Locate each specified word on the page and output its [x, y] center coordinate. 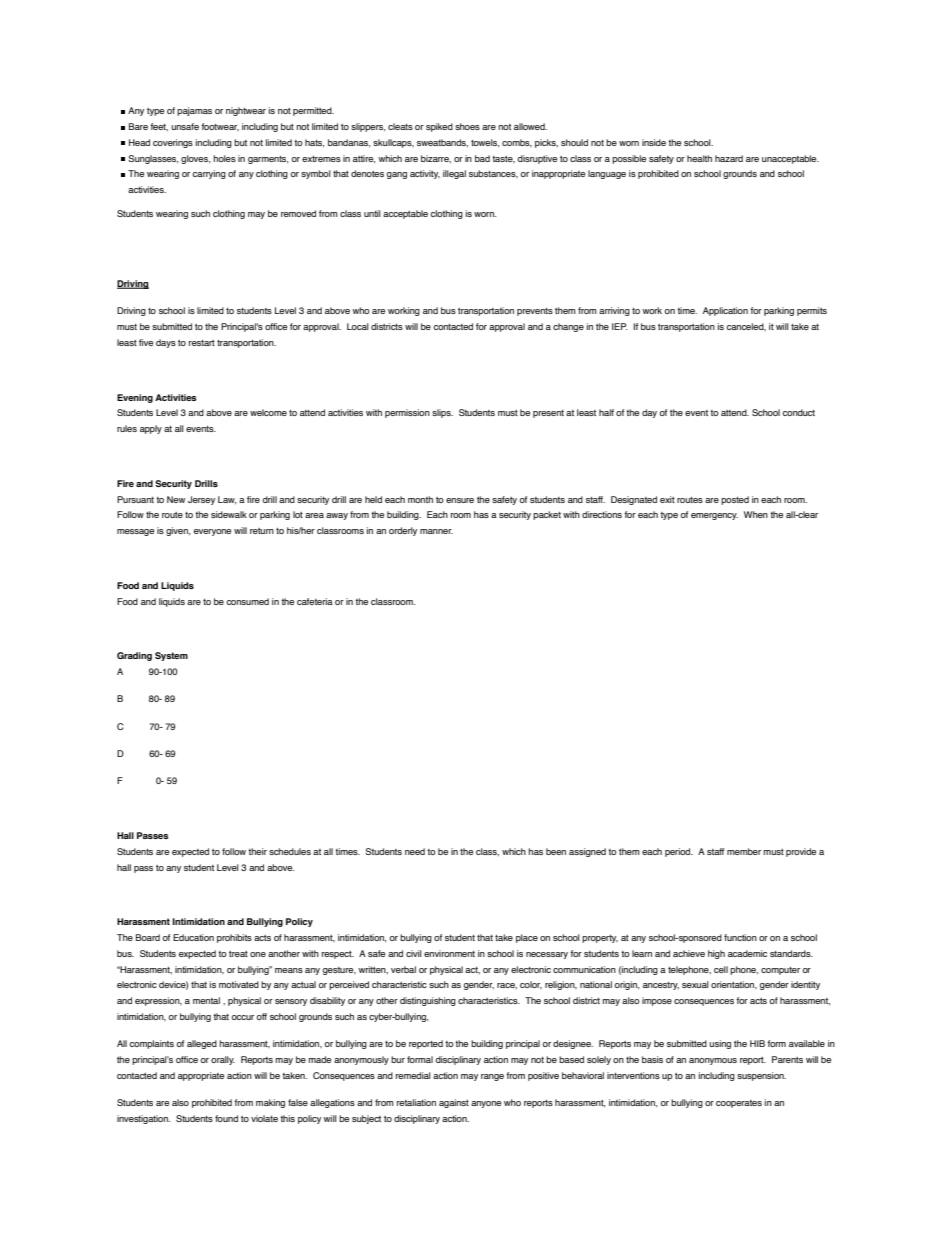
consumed [248, 601]
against [454, 1103]
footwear [220, 127]
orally [223, 1060]
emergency [714, 516]
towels [485, 143]
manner [436, 531]
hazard [729, 158]
